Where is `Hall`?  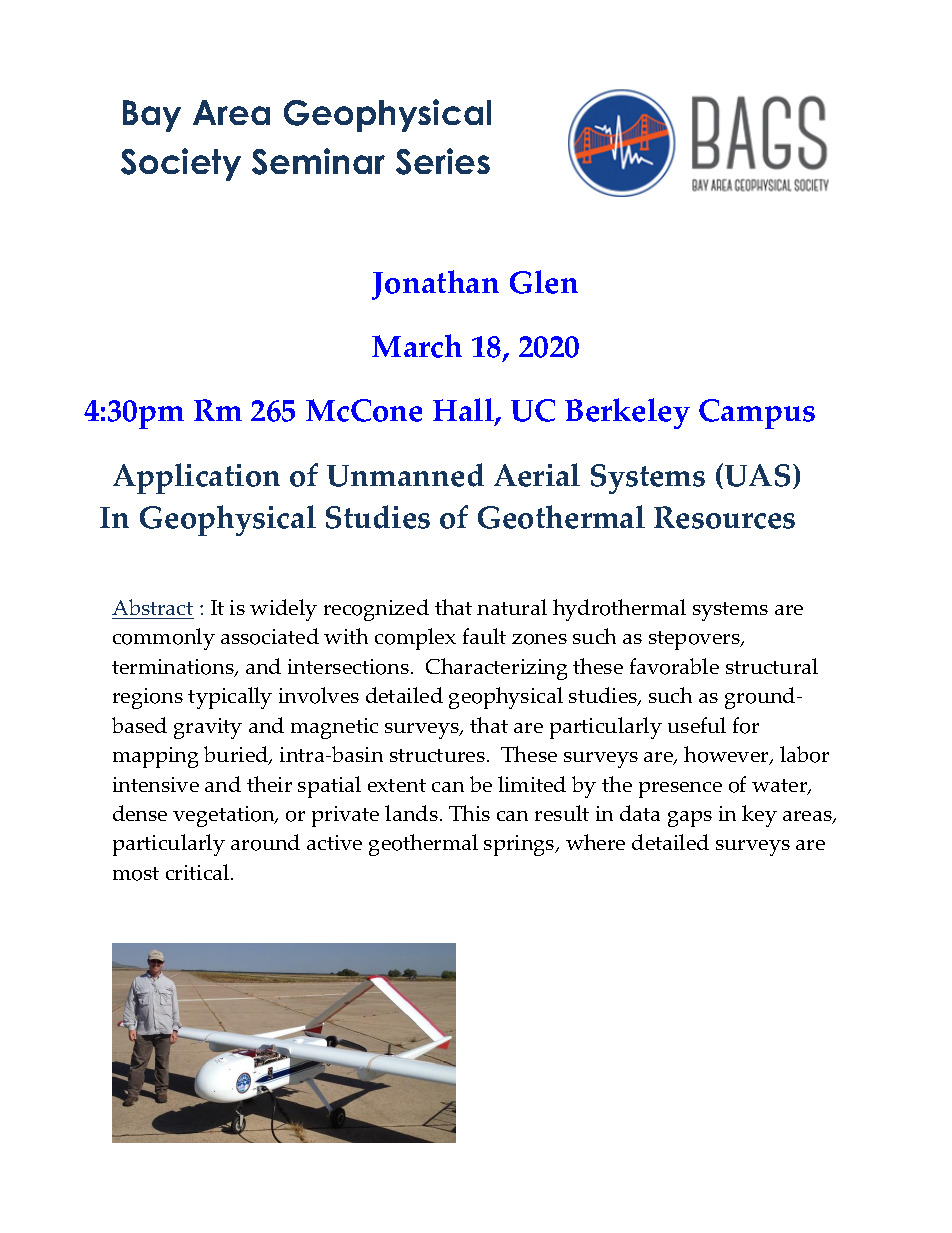 Hall is located at coordinates (464, 411).
